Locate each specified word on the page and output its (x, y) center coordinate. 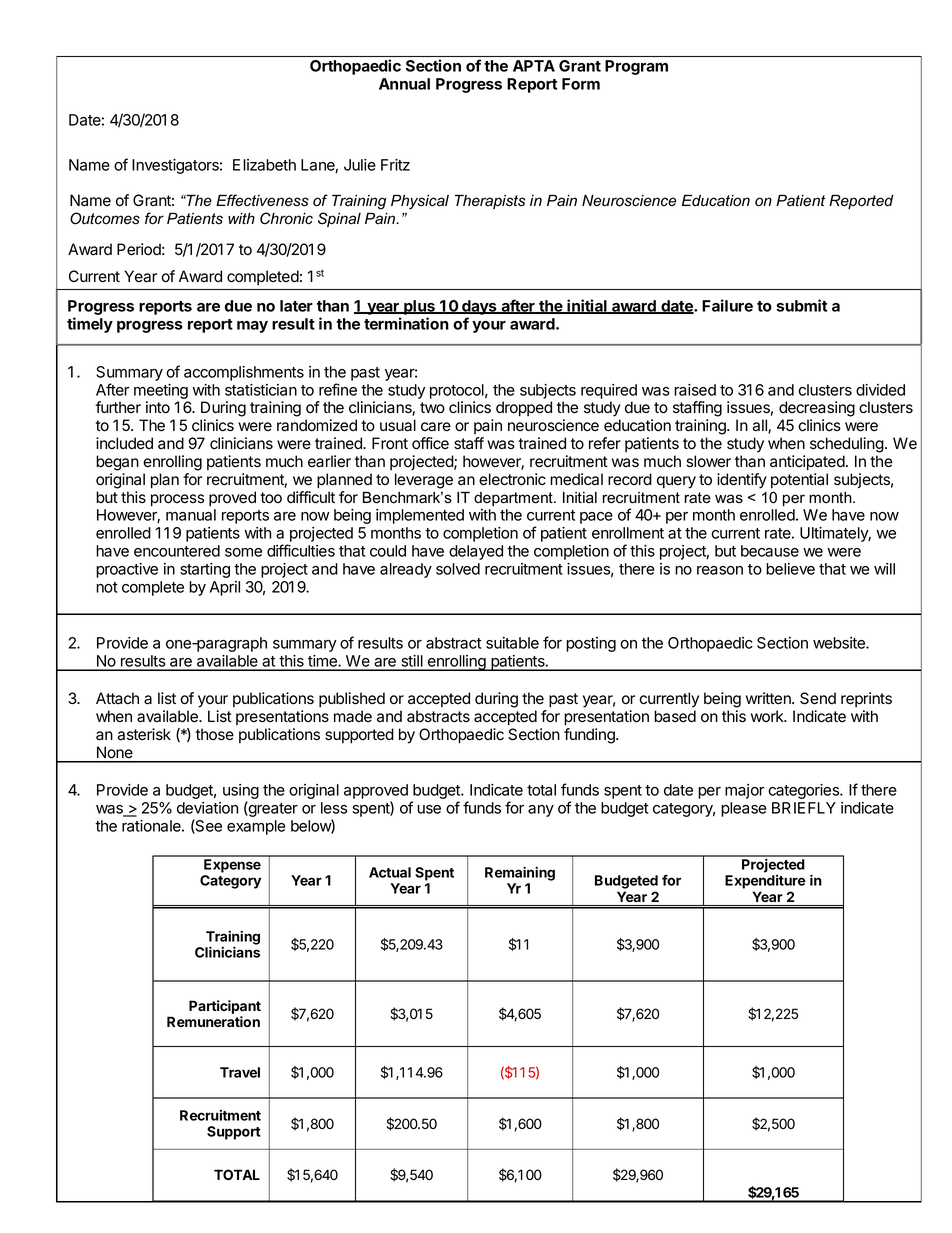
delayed (476, 552)
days (479, 309)
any (541, 811)
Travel (240, 1072)
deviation (207, 808)
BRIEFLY (804, 808)
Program (636, 67)
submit (801, 305)
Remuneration (213, 1021)
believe (790, 569)
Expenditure (765, 882)
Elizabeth (264, 165)
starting (205, 570)
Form (581, 84)
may (252, 327)
